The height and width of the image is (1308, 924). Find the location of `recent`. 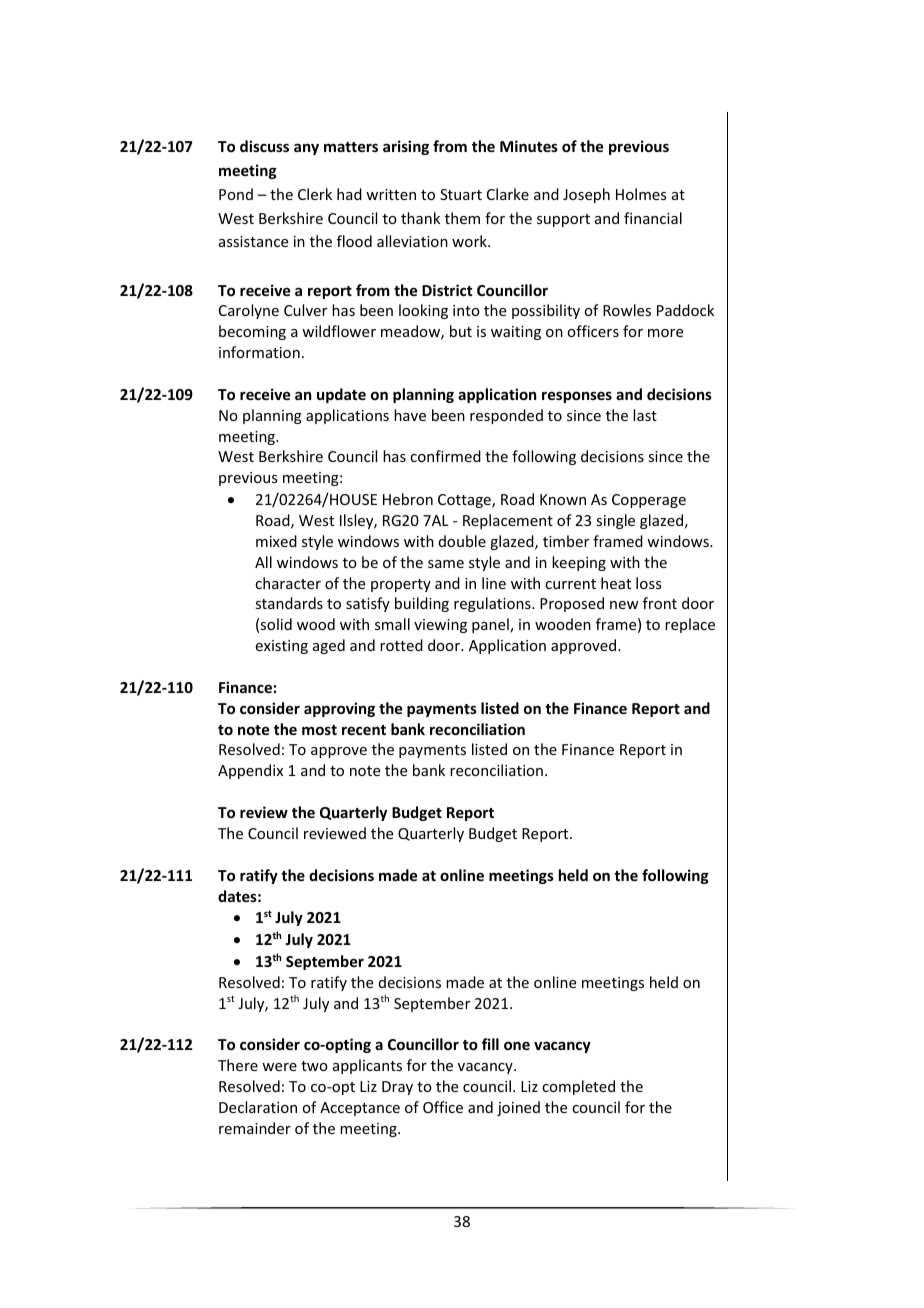

recent is located at coordinates (364, 730).
